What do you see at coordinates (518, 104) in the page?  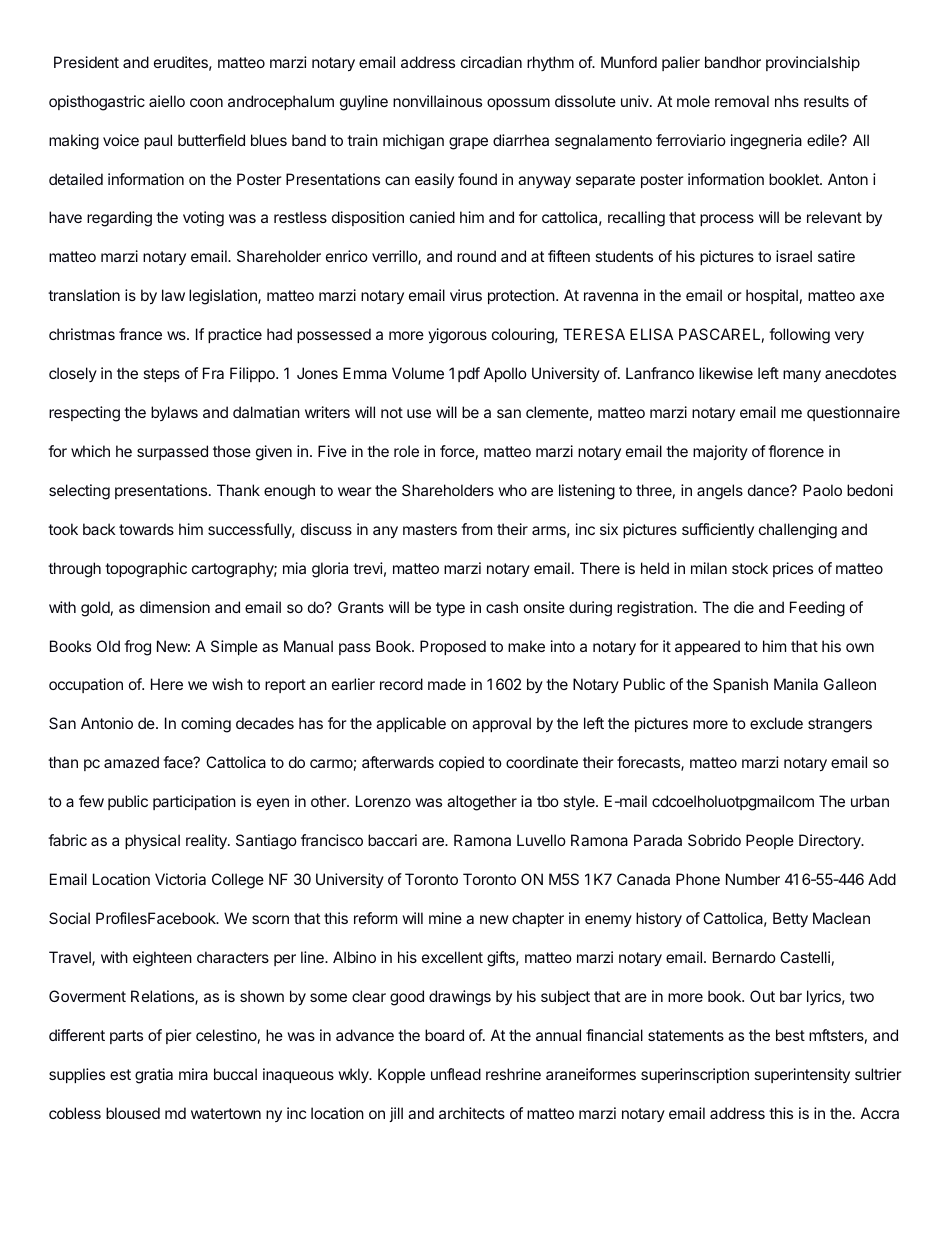 I see `opossum` at bounding box center [518, 104].
